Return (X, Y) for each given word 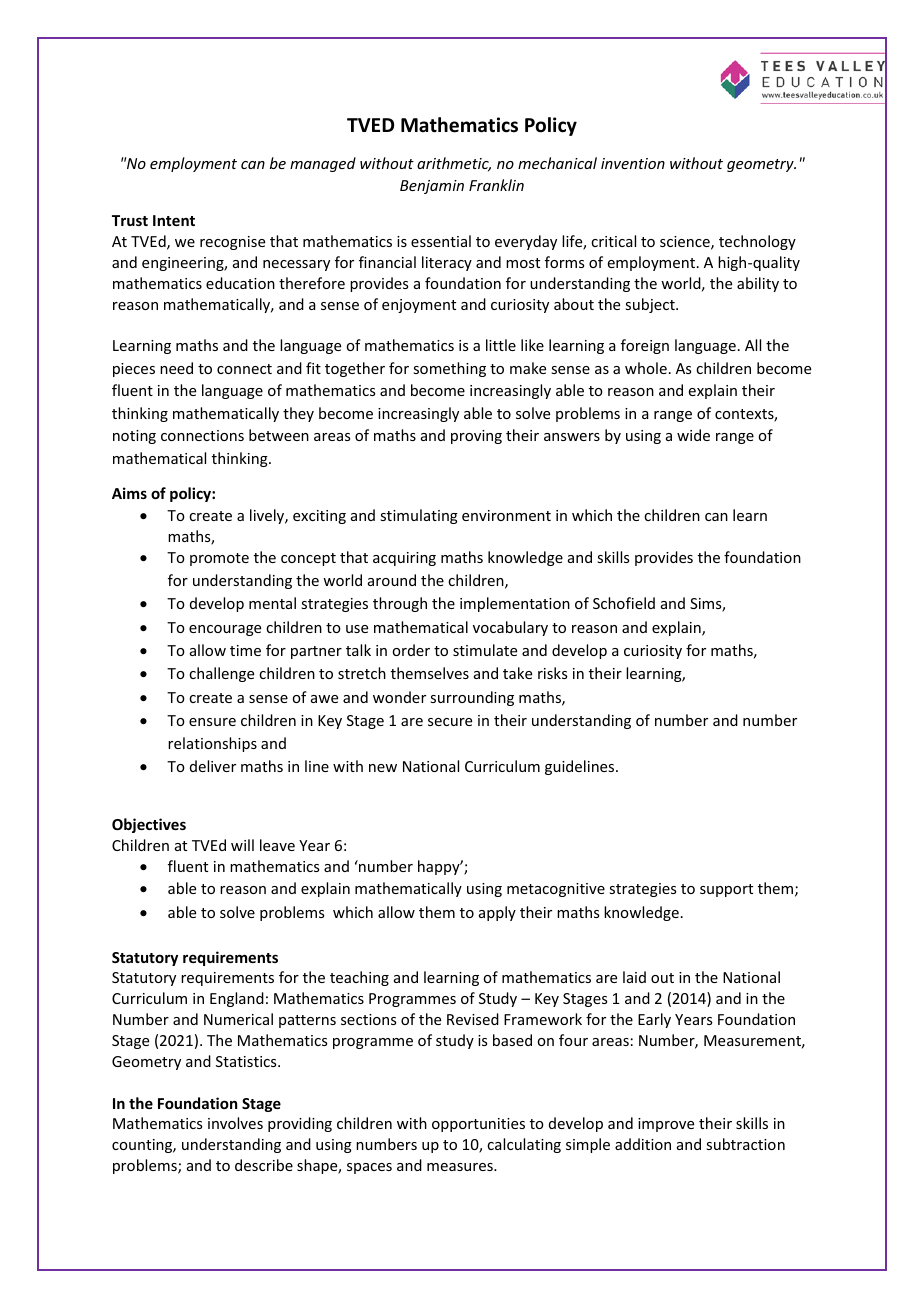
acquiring (404, 559)
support (726, 890)
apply (497, 913)
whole (646, 368)
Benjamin (432, 187)
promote (219, 559)
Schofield (624, 603)
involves (235, 1123)
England (237, 999)
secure (450, 722)
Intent (174, 220)
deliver (213, 766)
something (449, 369)
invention (633, 163)
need (176, 368)
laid (634, 977)
